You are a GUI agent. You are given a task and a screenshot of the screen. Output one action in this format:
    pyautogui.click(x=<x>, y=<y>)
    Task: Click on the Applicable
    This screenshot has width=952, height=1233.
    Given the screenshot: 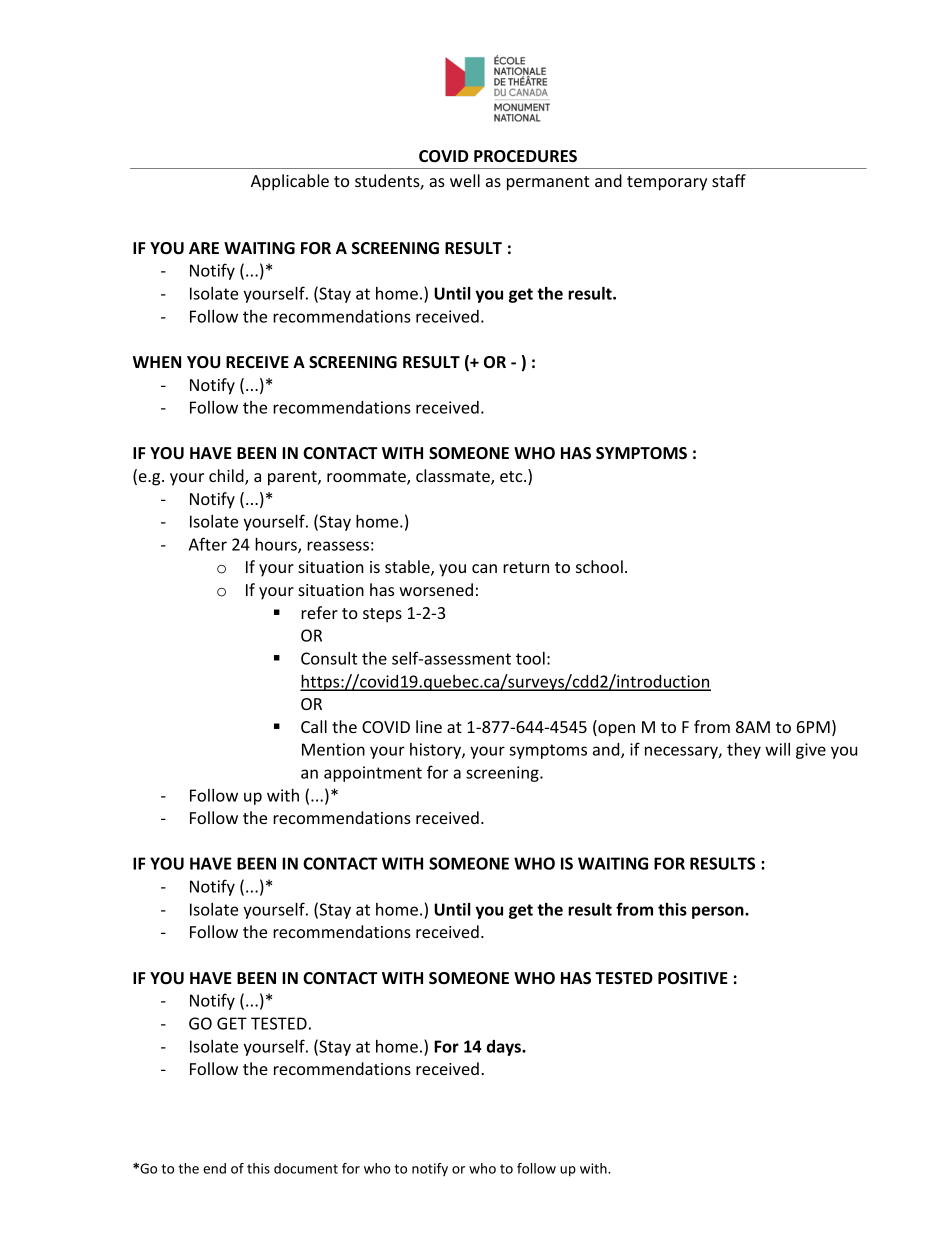 What is the action you would take?
    pyautogui.click(x=290, y=182)
